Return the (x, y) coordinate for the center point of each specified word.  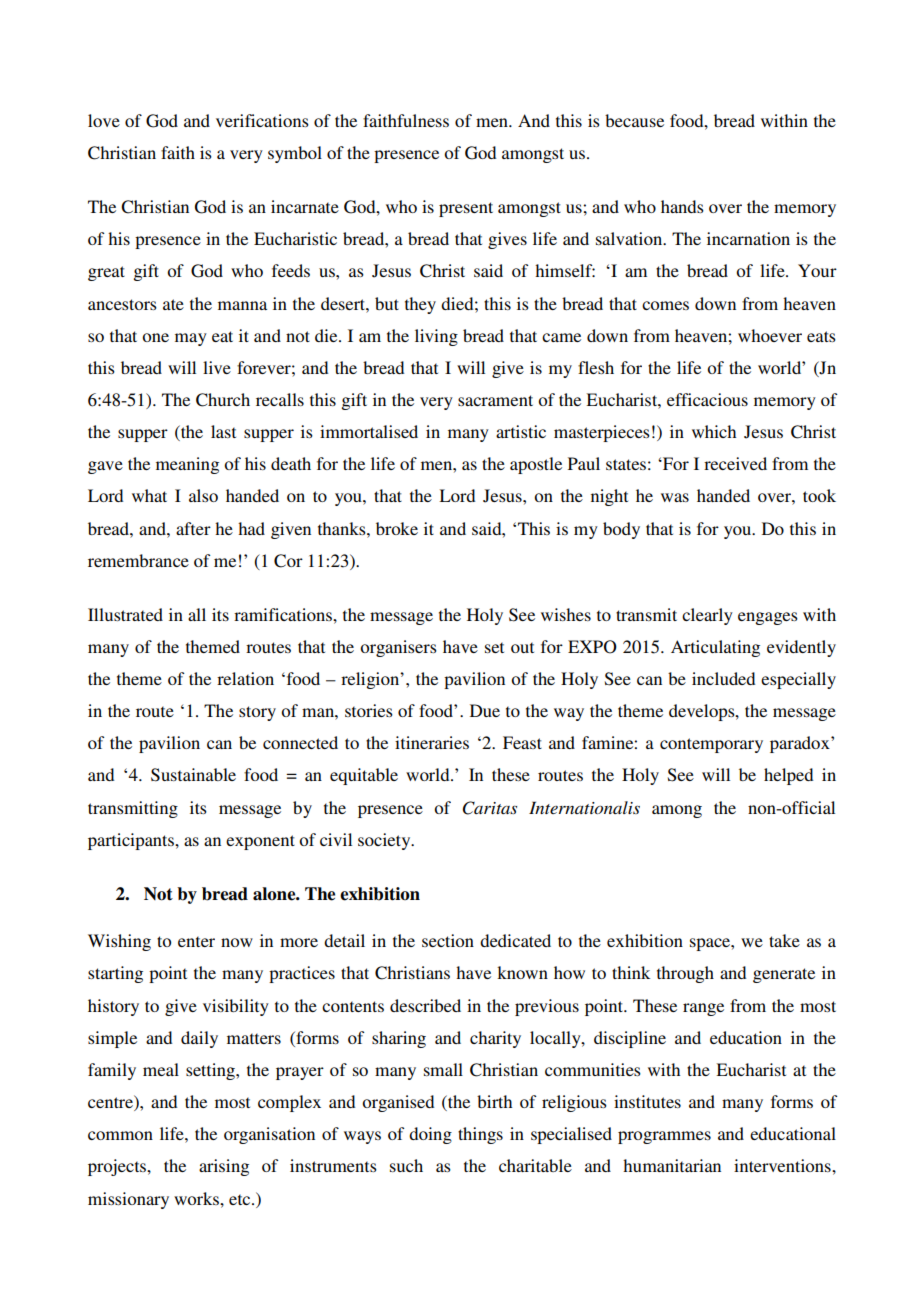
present (466, 209)
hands (682, 206)
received (735, 463)
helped (788, 776)
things (480, 1135)
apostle (536, 465)
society (385, 841)
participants (132, 841)
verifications (262, 120)
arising (224, 1167)
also (203, 495)
